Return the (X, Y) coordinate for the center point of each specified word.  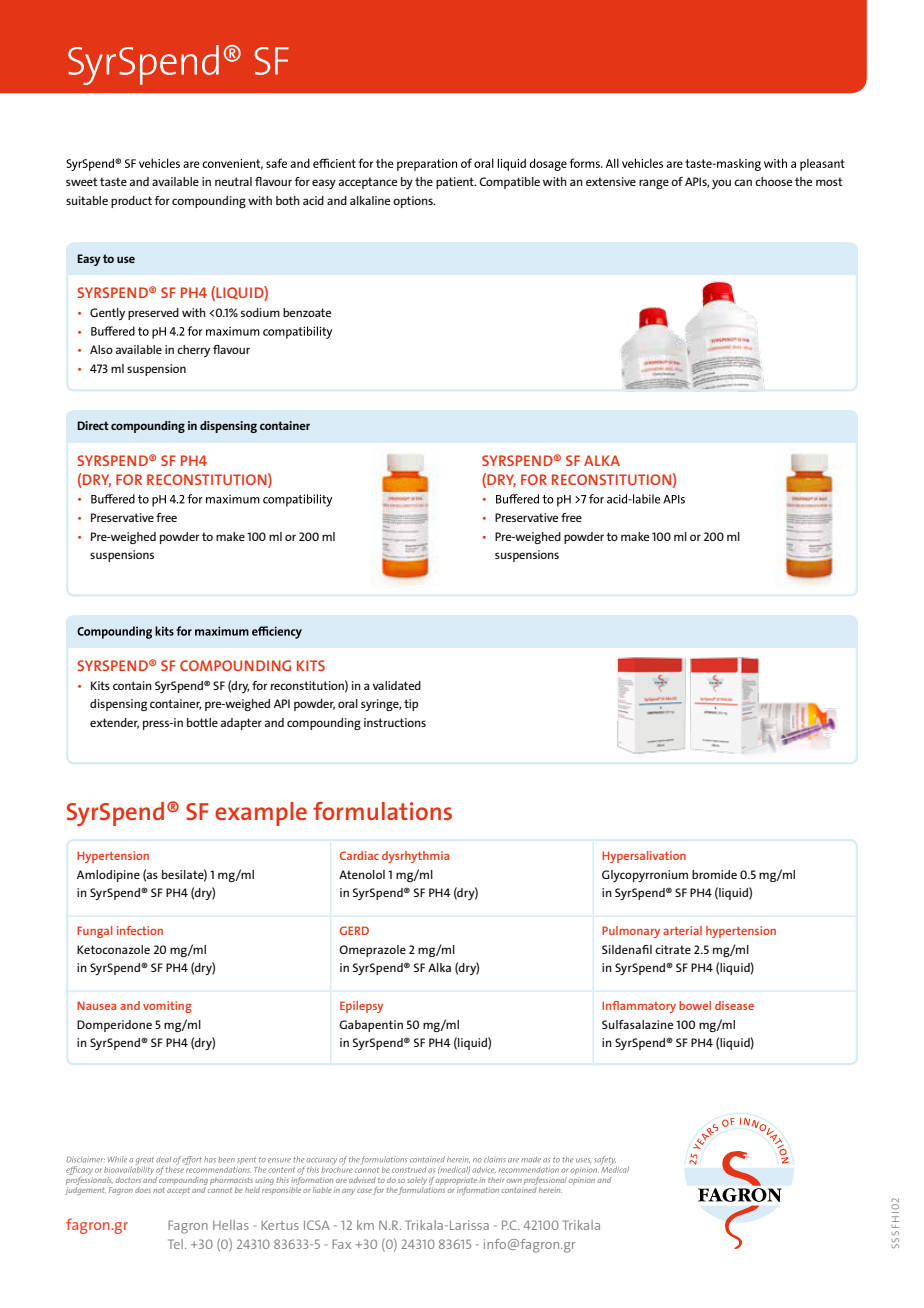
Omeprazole (372, 951)
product (131, 202)
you (721, 184)
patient (456, 183)
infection (140, 930)
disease (734, 1005)
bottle (202, 722)
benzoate (307, 312)
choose (773, 181)
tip (411, 705)
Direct (93, 425)
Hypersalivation (644, 857)
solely (417, 1181)
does (143, 1190)
